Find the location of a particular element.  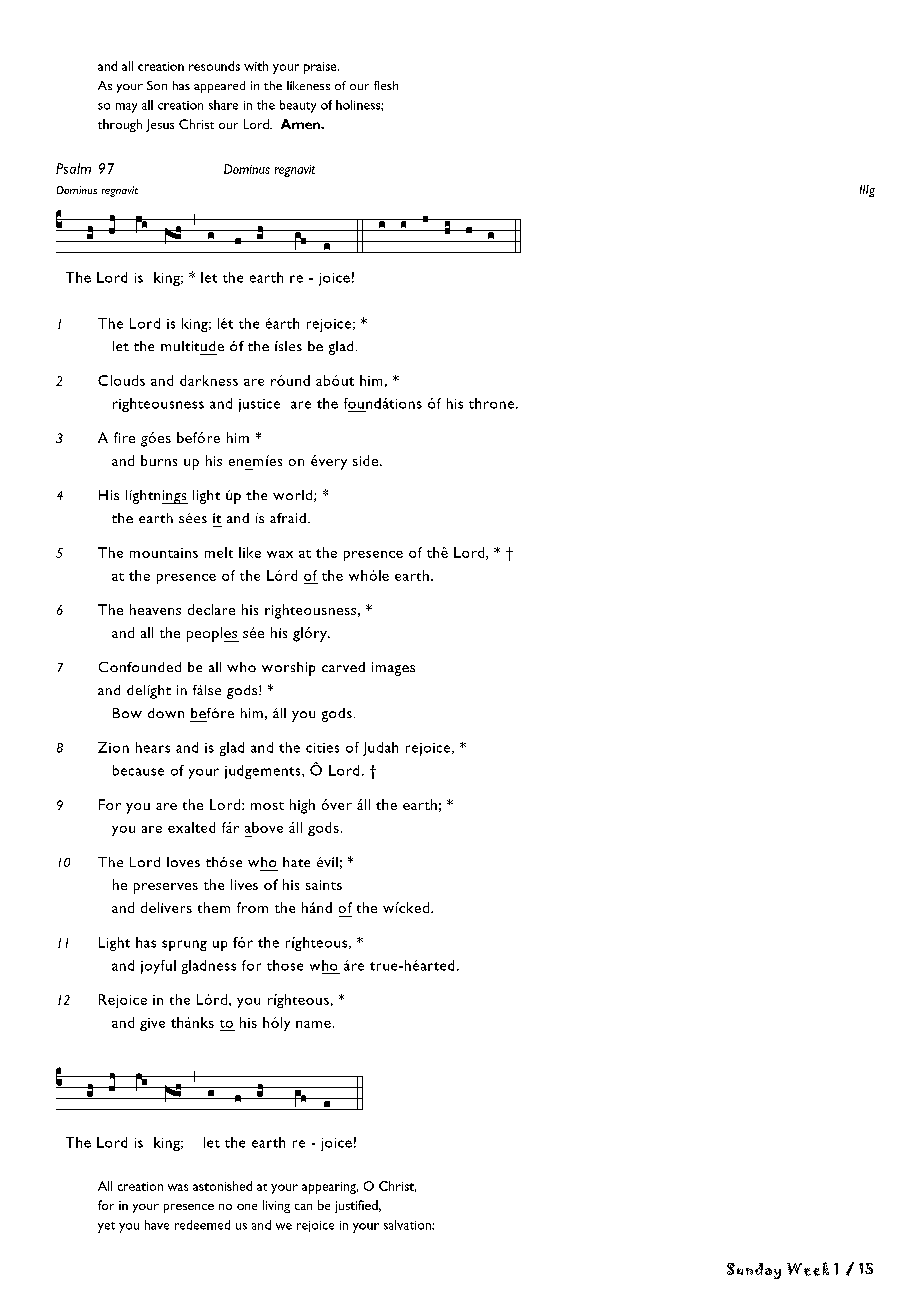

flesh is located at coordinates (386, 85).
